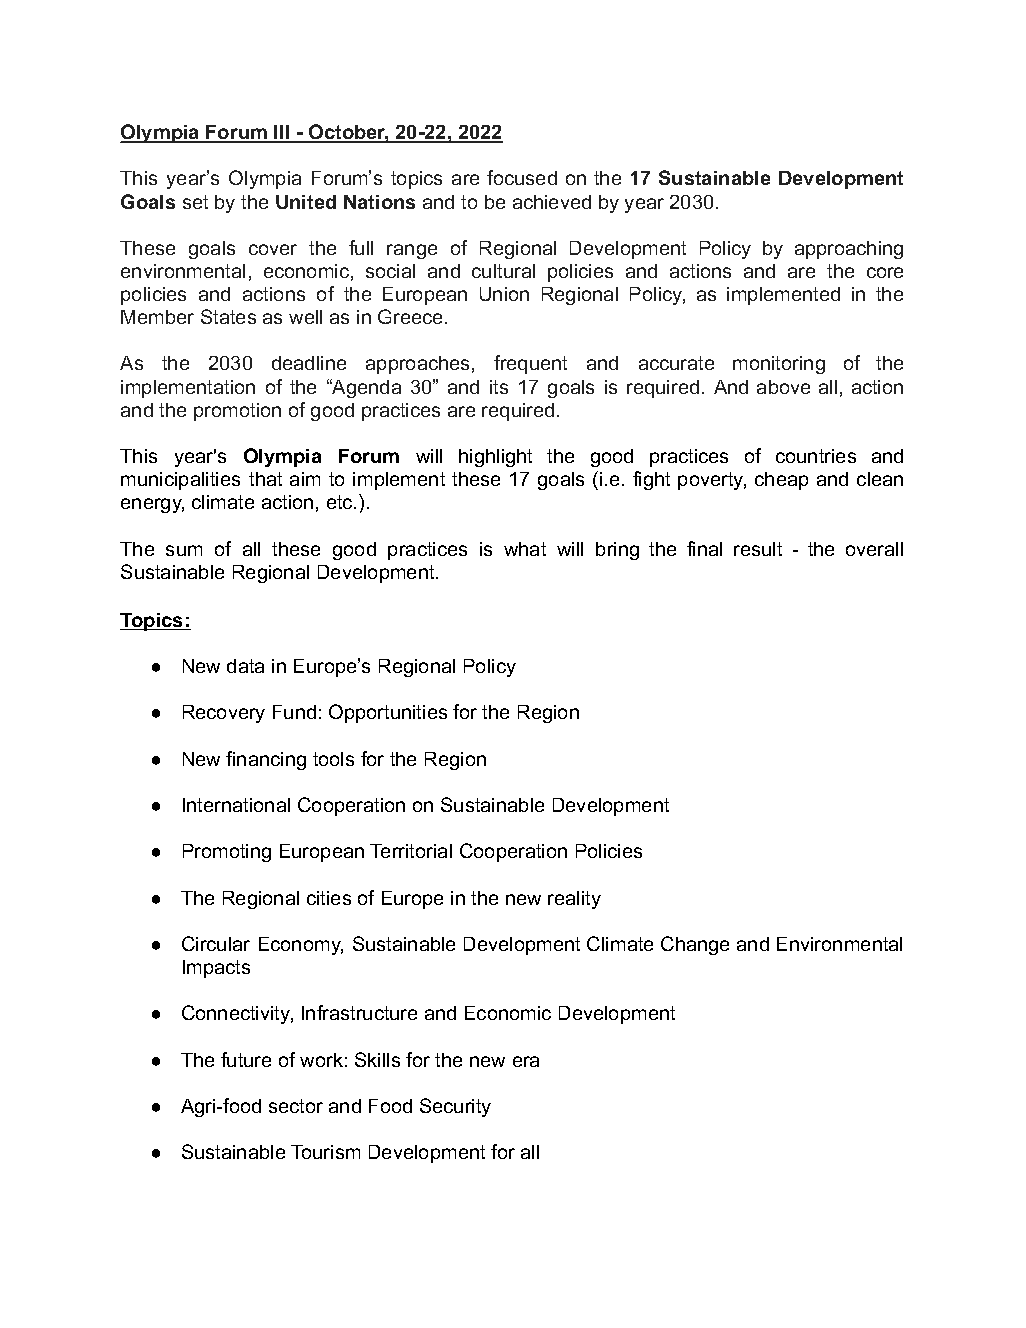 The width and height of the page is (1026, 1328). What do you see at coordinates (849, 250) in the page?
I see `approaching` at bounding box center [849, 250].
